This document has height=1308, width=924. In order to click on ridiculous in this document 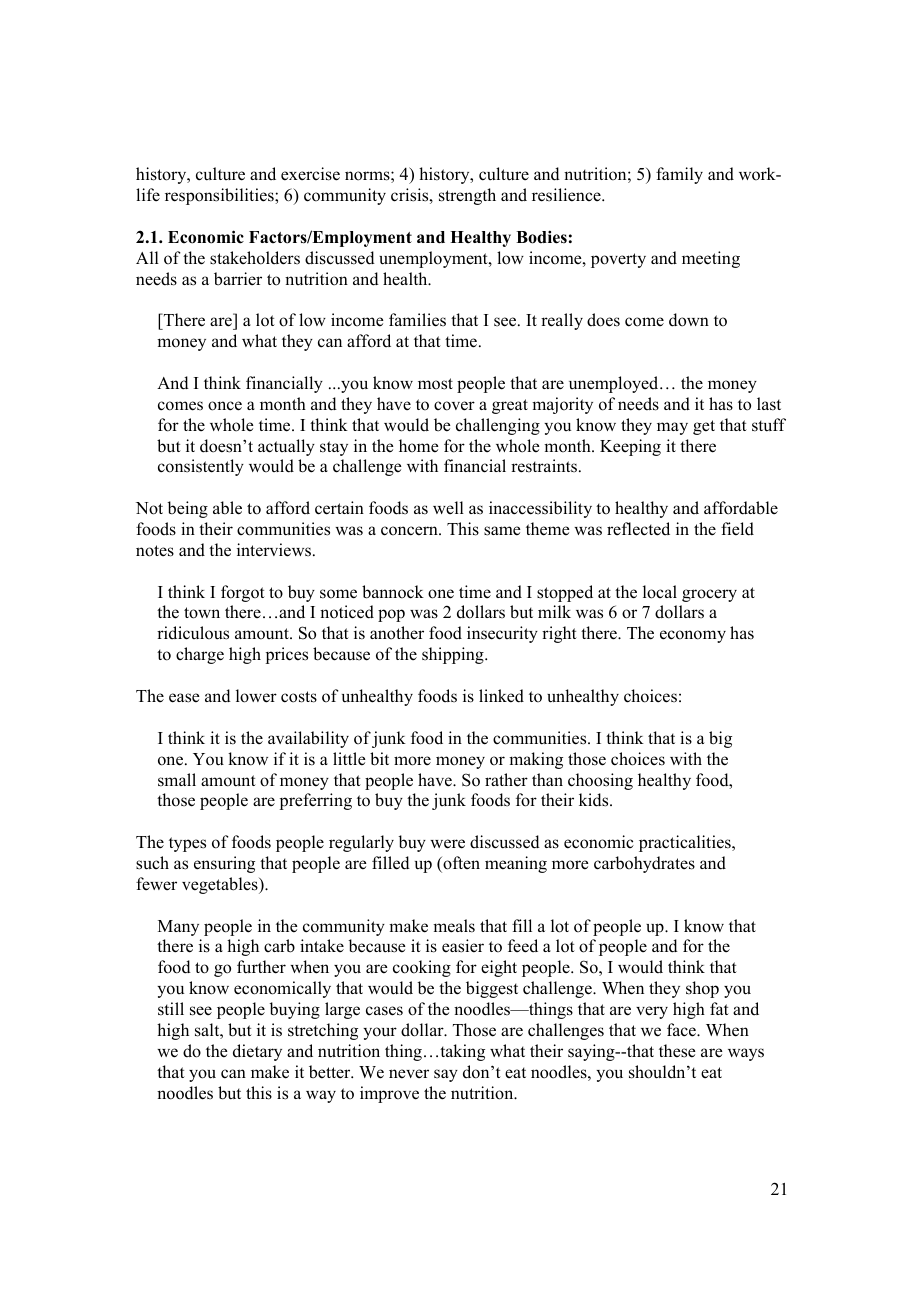, I will do `click(193, 633)`.
